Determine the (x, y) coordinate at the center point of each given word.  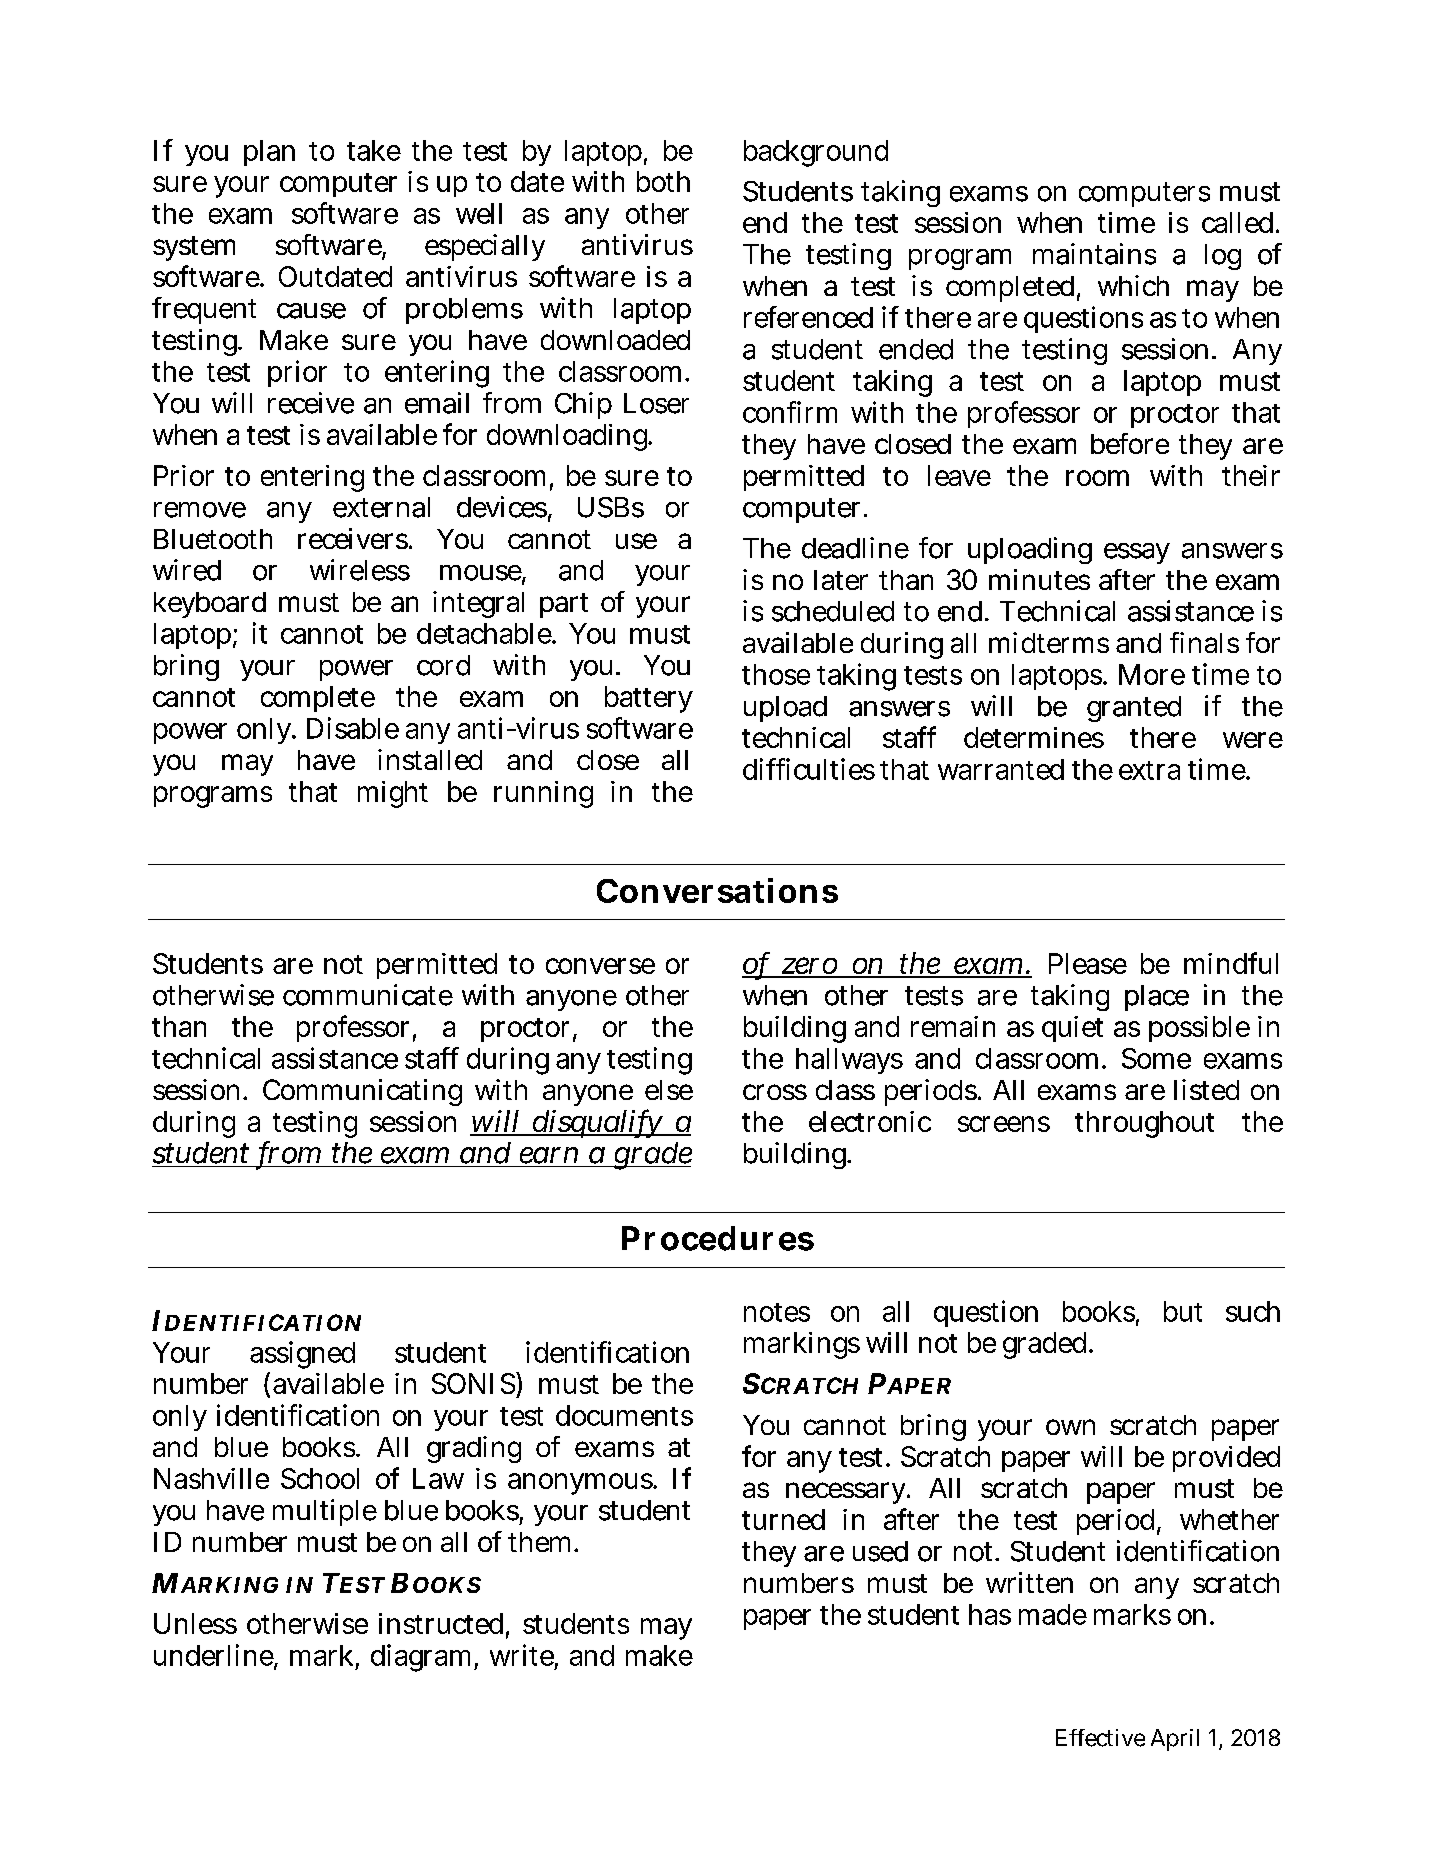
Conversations (717, 890)
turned (783, 1519)
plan (269, 153)
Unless (195, 1623)
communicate (368, 995)
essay (1137, 553)
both (663, 181)
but (1183, 1311)
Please (1088, 963)
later (841, 580)
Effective (1100, 1738)
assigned (302, 1355)
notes (777, 1312)
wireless (360, 570)
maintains (1094, 254)
